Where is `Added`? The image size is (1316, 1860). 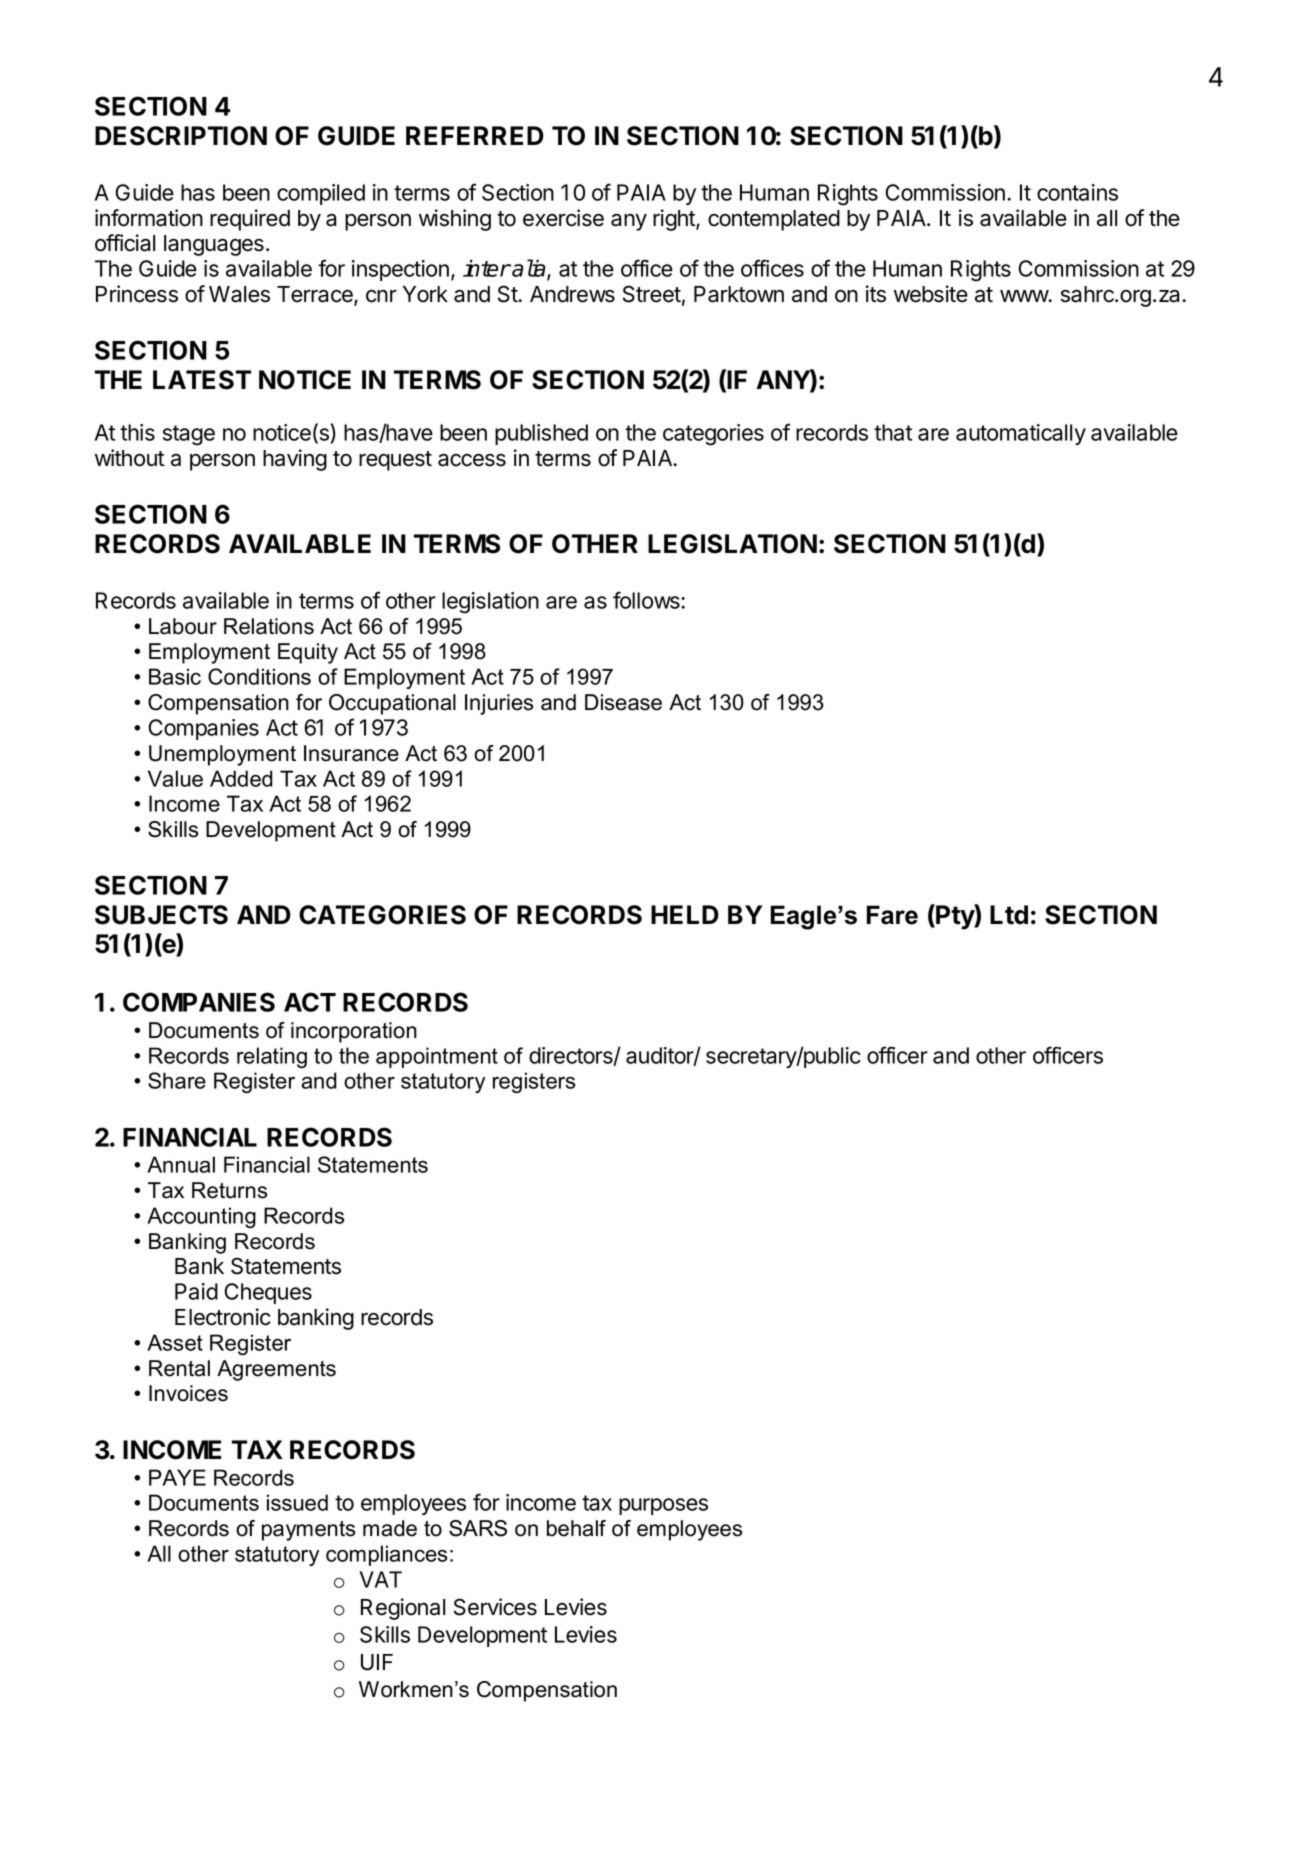
Added is located at coordinates (241, 778).
